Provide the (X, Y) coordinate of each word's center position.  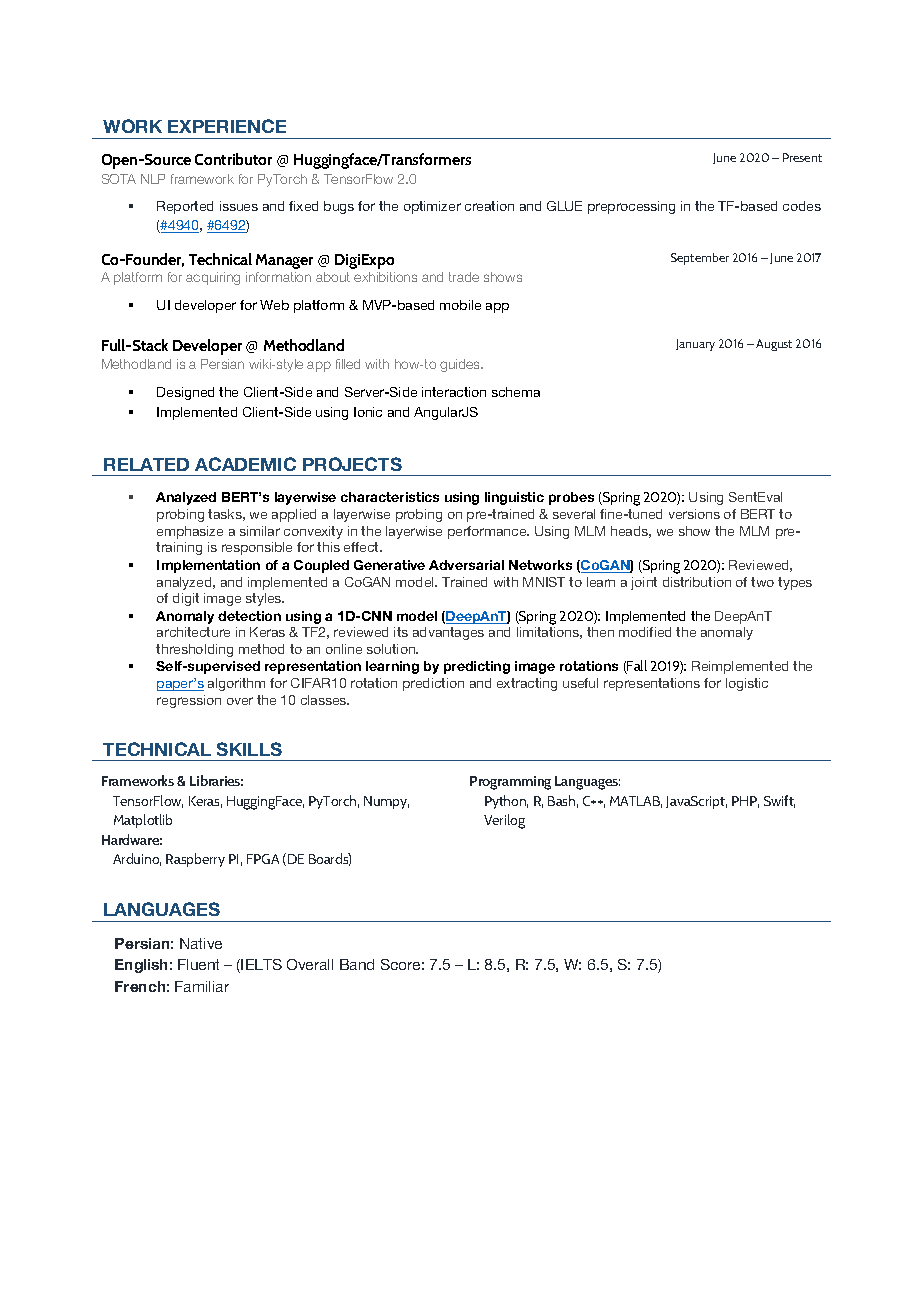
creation (489, 206)
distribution (697, 582)
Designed (185, 393)
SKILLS (249, 749)
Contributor (233, 159)
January (695, 345)
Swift (779, 801)
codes (802, 206)
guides (461, 365)
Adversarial (466, 565)
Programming (510, 783)
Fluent (198, 964)
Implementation (208, 566)
